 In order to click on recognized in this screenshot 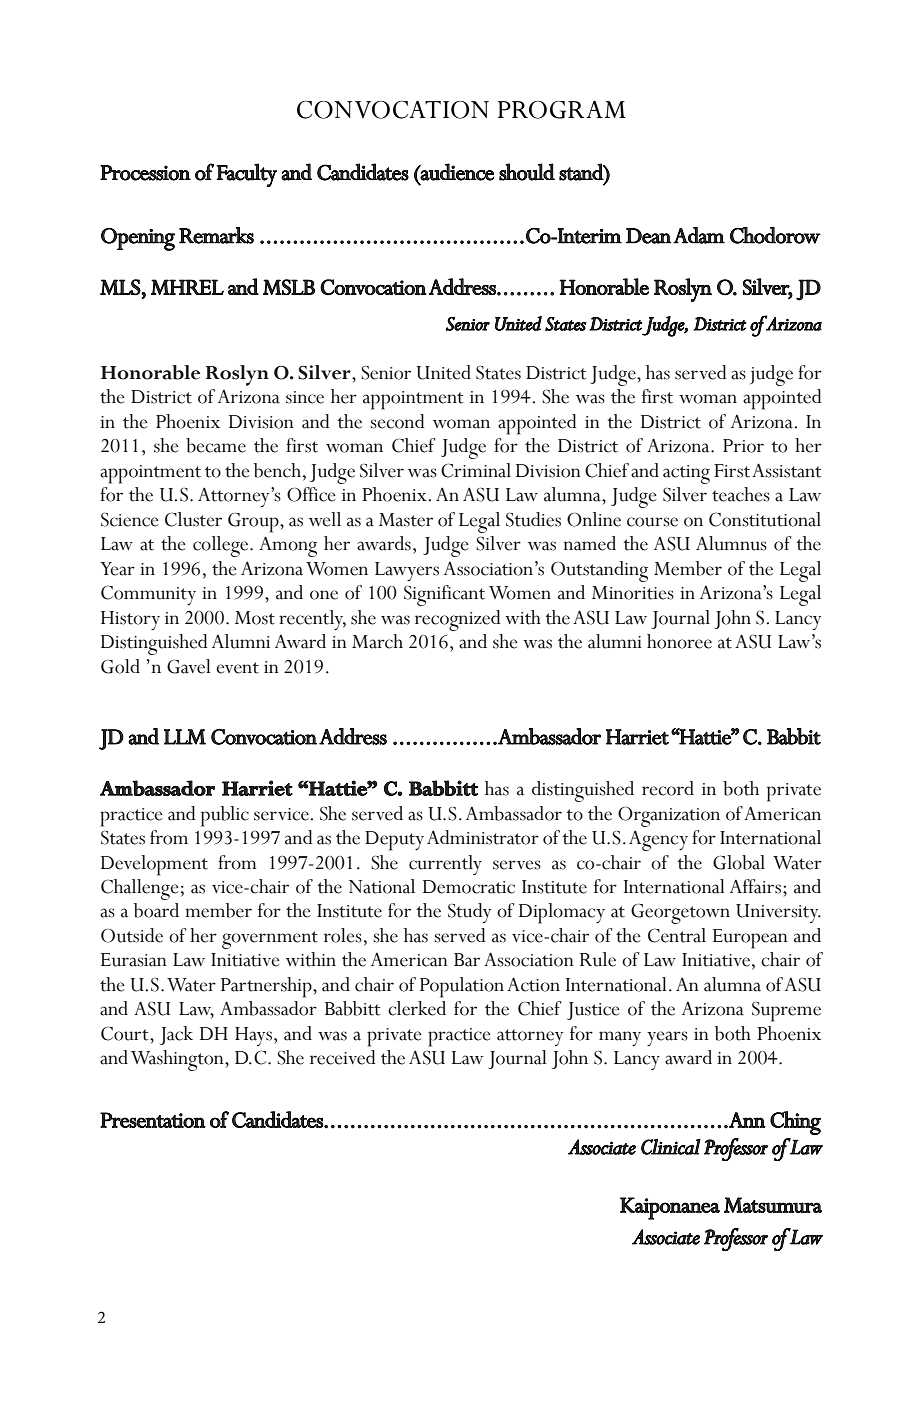, I will do `click(458, 620)`.
